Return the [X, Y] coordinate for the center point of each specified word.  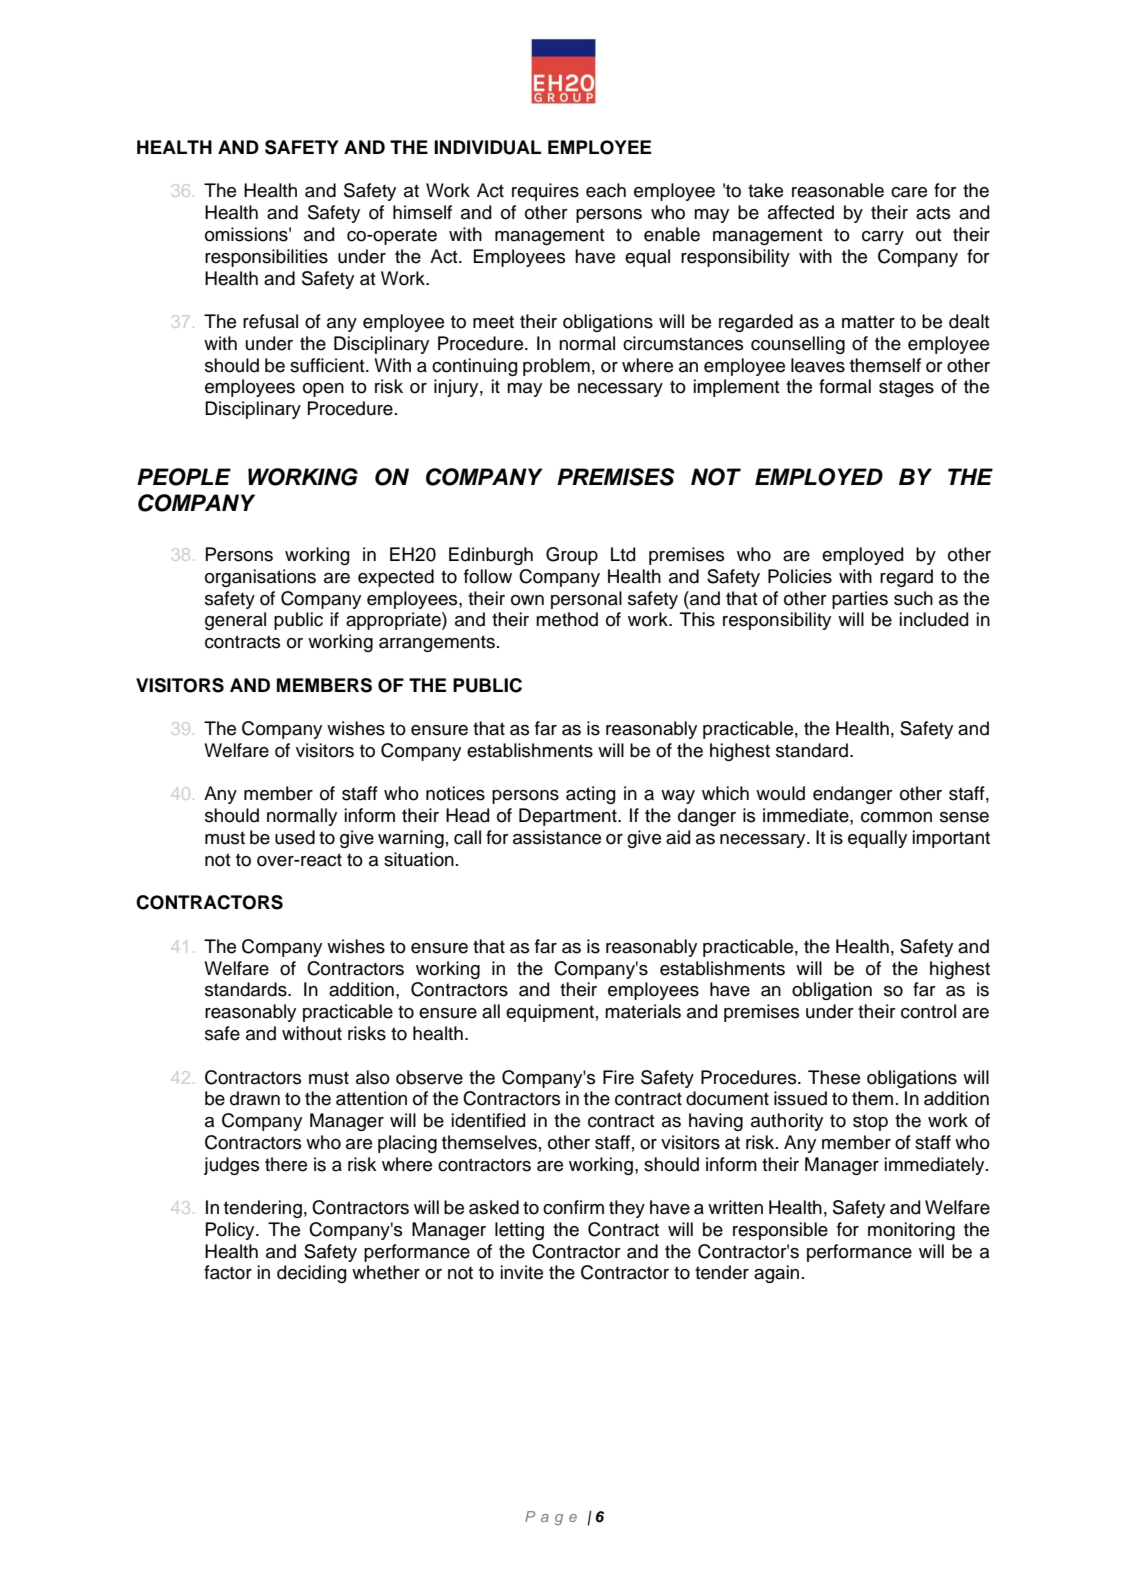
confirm [573, 1207]
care [909, 192]
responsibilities [266, 258]
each [606, 190]
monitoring [911, 1231]
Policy [231, 1231]
